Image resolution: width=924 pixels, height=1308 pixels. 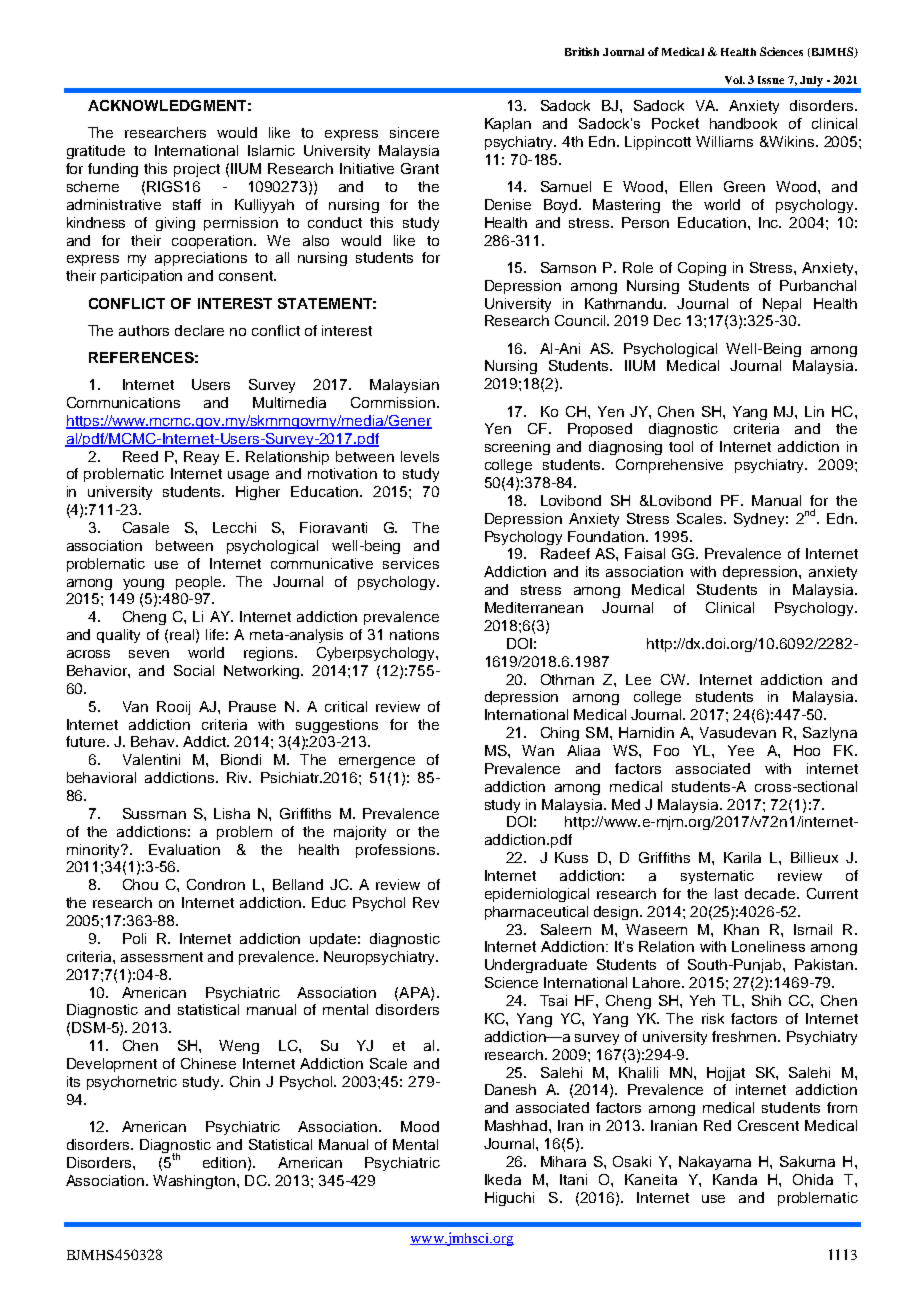 I want to click on project, so click(x=197, y=170).
